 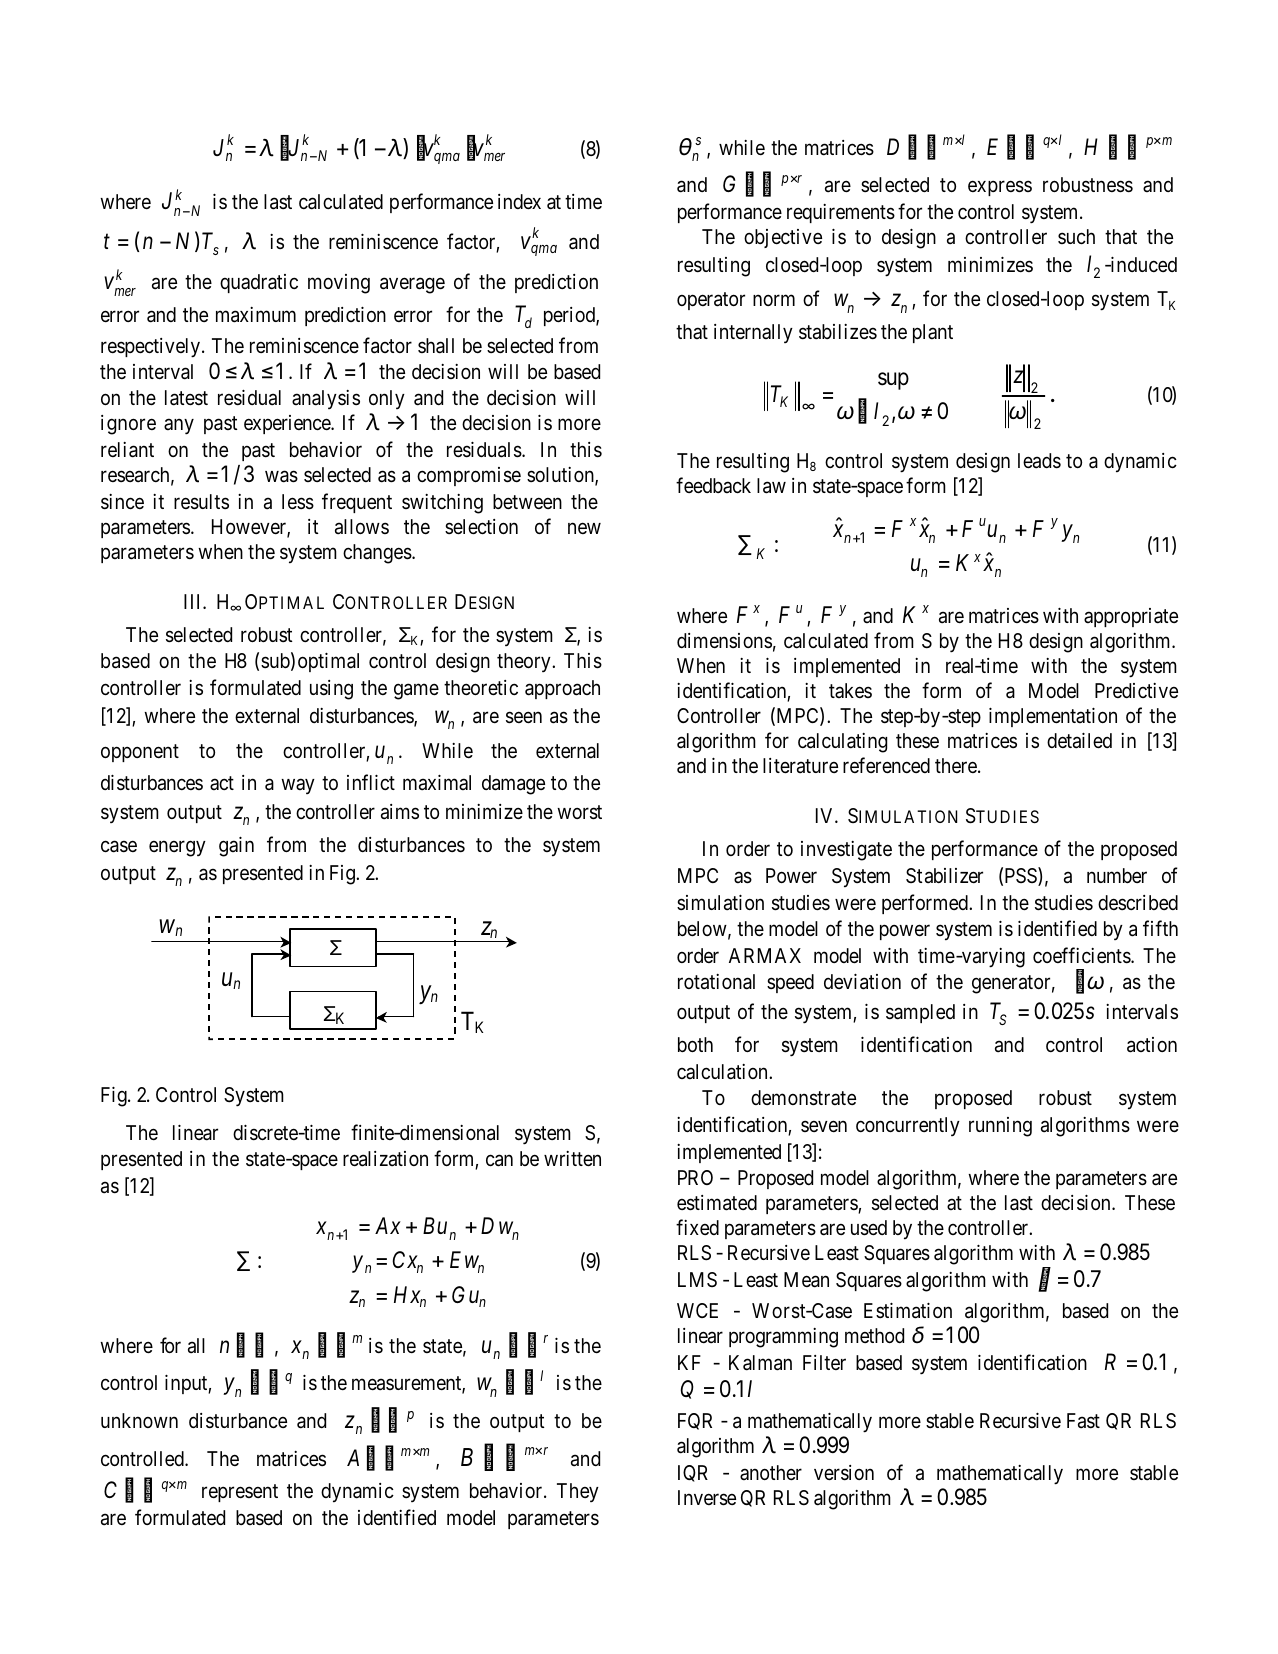 What do you see at coordinates (1083, 1421) in the image?
I see `Fast` at bounding box center [1083, 1421].
